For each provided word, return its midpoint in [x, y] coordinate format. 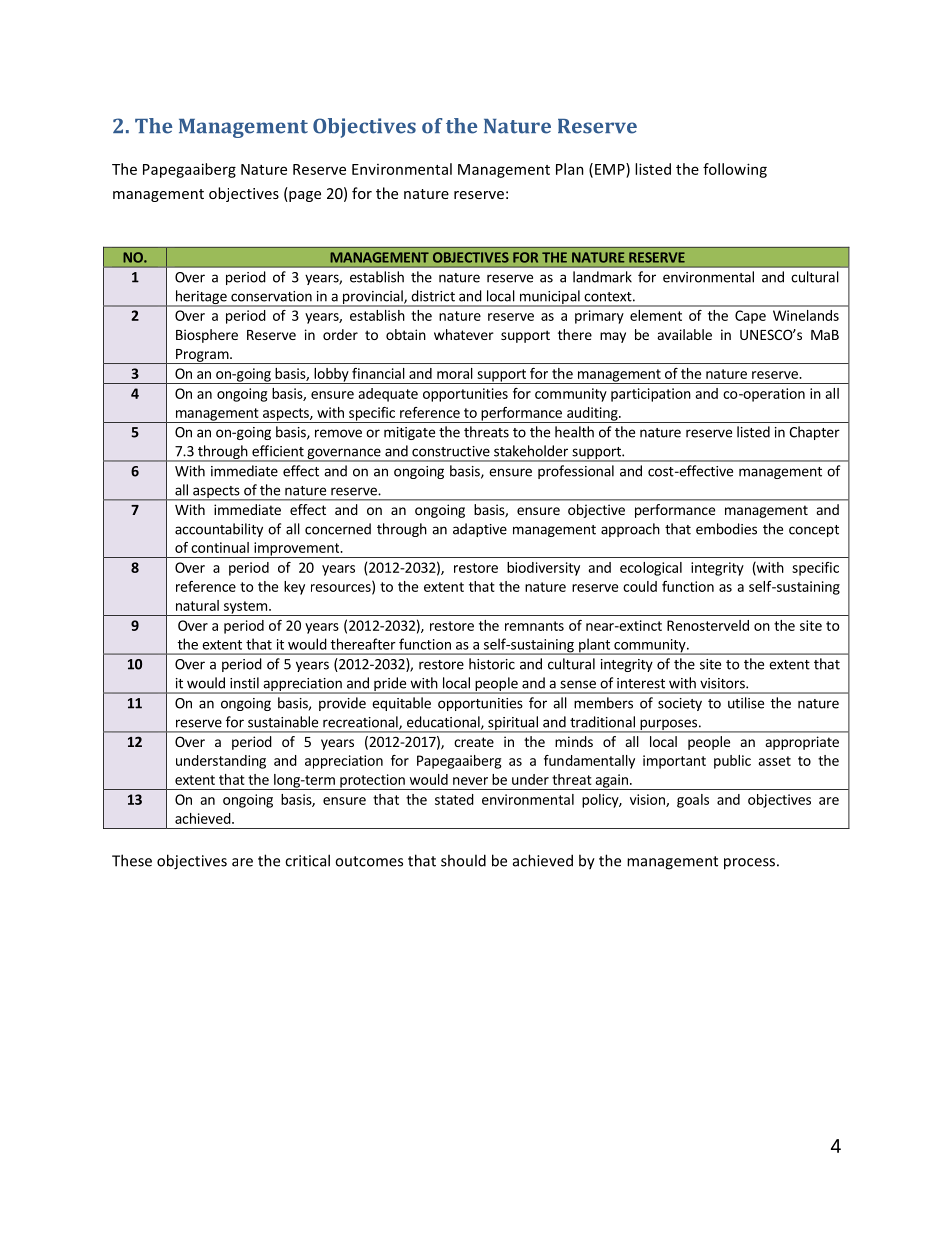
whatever [464, 334]
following [735, 170]
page [304, 196]
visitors [723, 683]
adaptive [480, 530]
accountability [219, 530]
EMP [611, 169]
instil [244, 683]
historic [492, 664]
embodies [726, 529]
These [132, 860]
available [685, 334]
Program [202, 356]
